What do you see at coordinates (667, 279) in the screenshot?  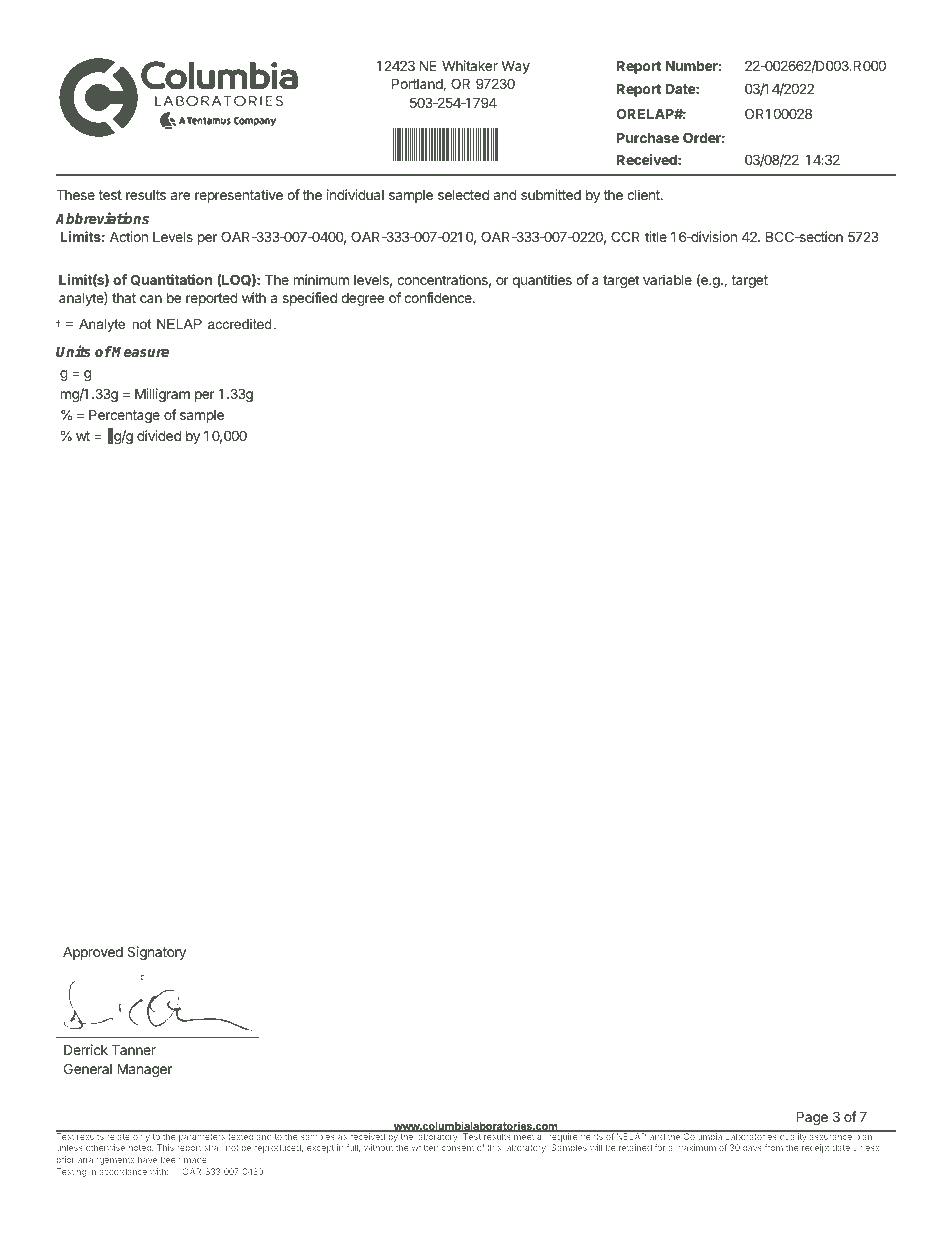 I see `variable` at bounding box center [667, 279].
